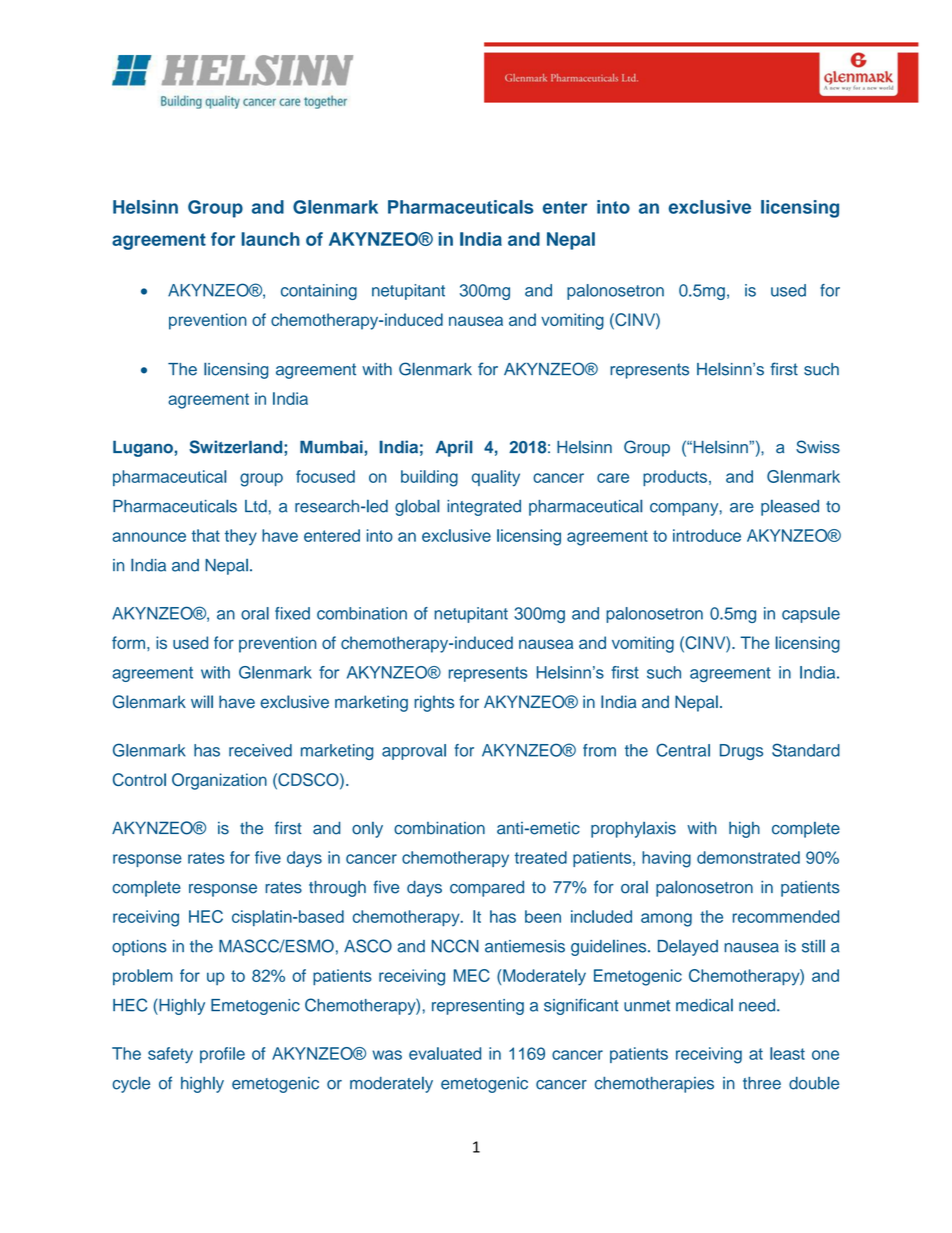  Describe the element at coordinates (434, 703) in the screenshot. I see `rights` at that location.
